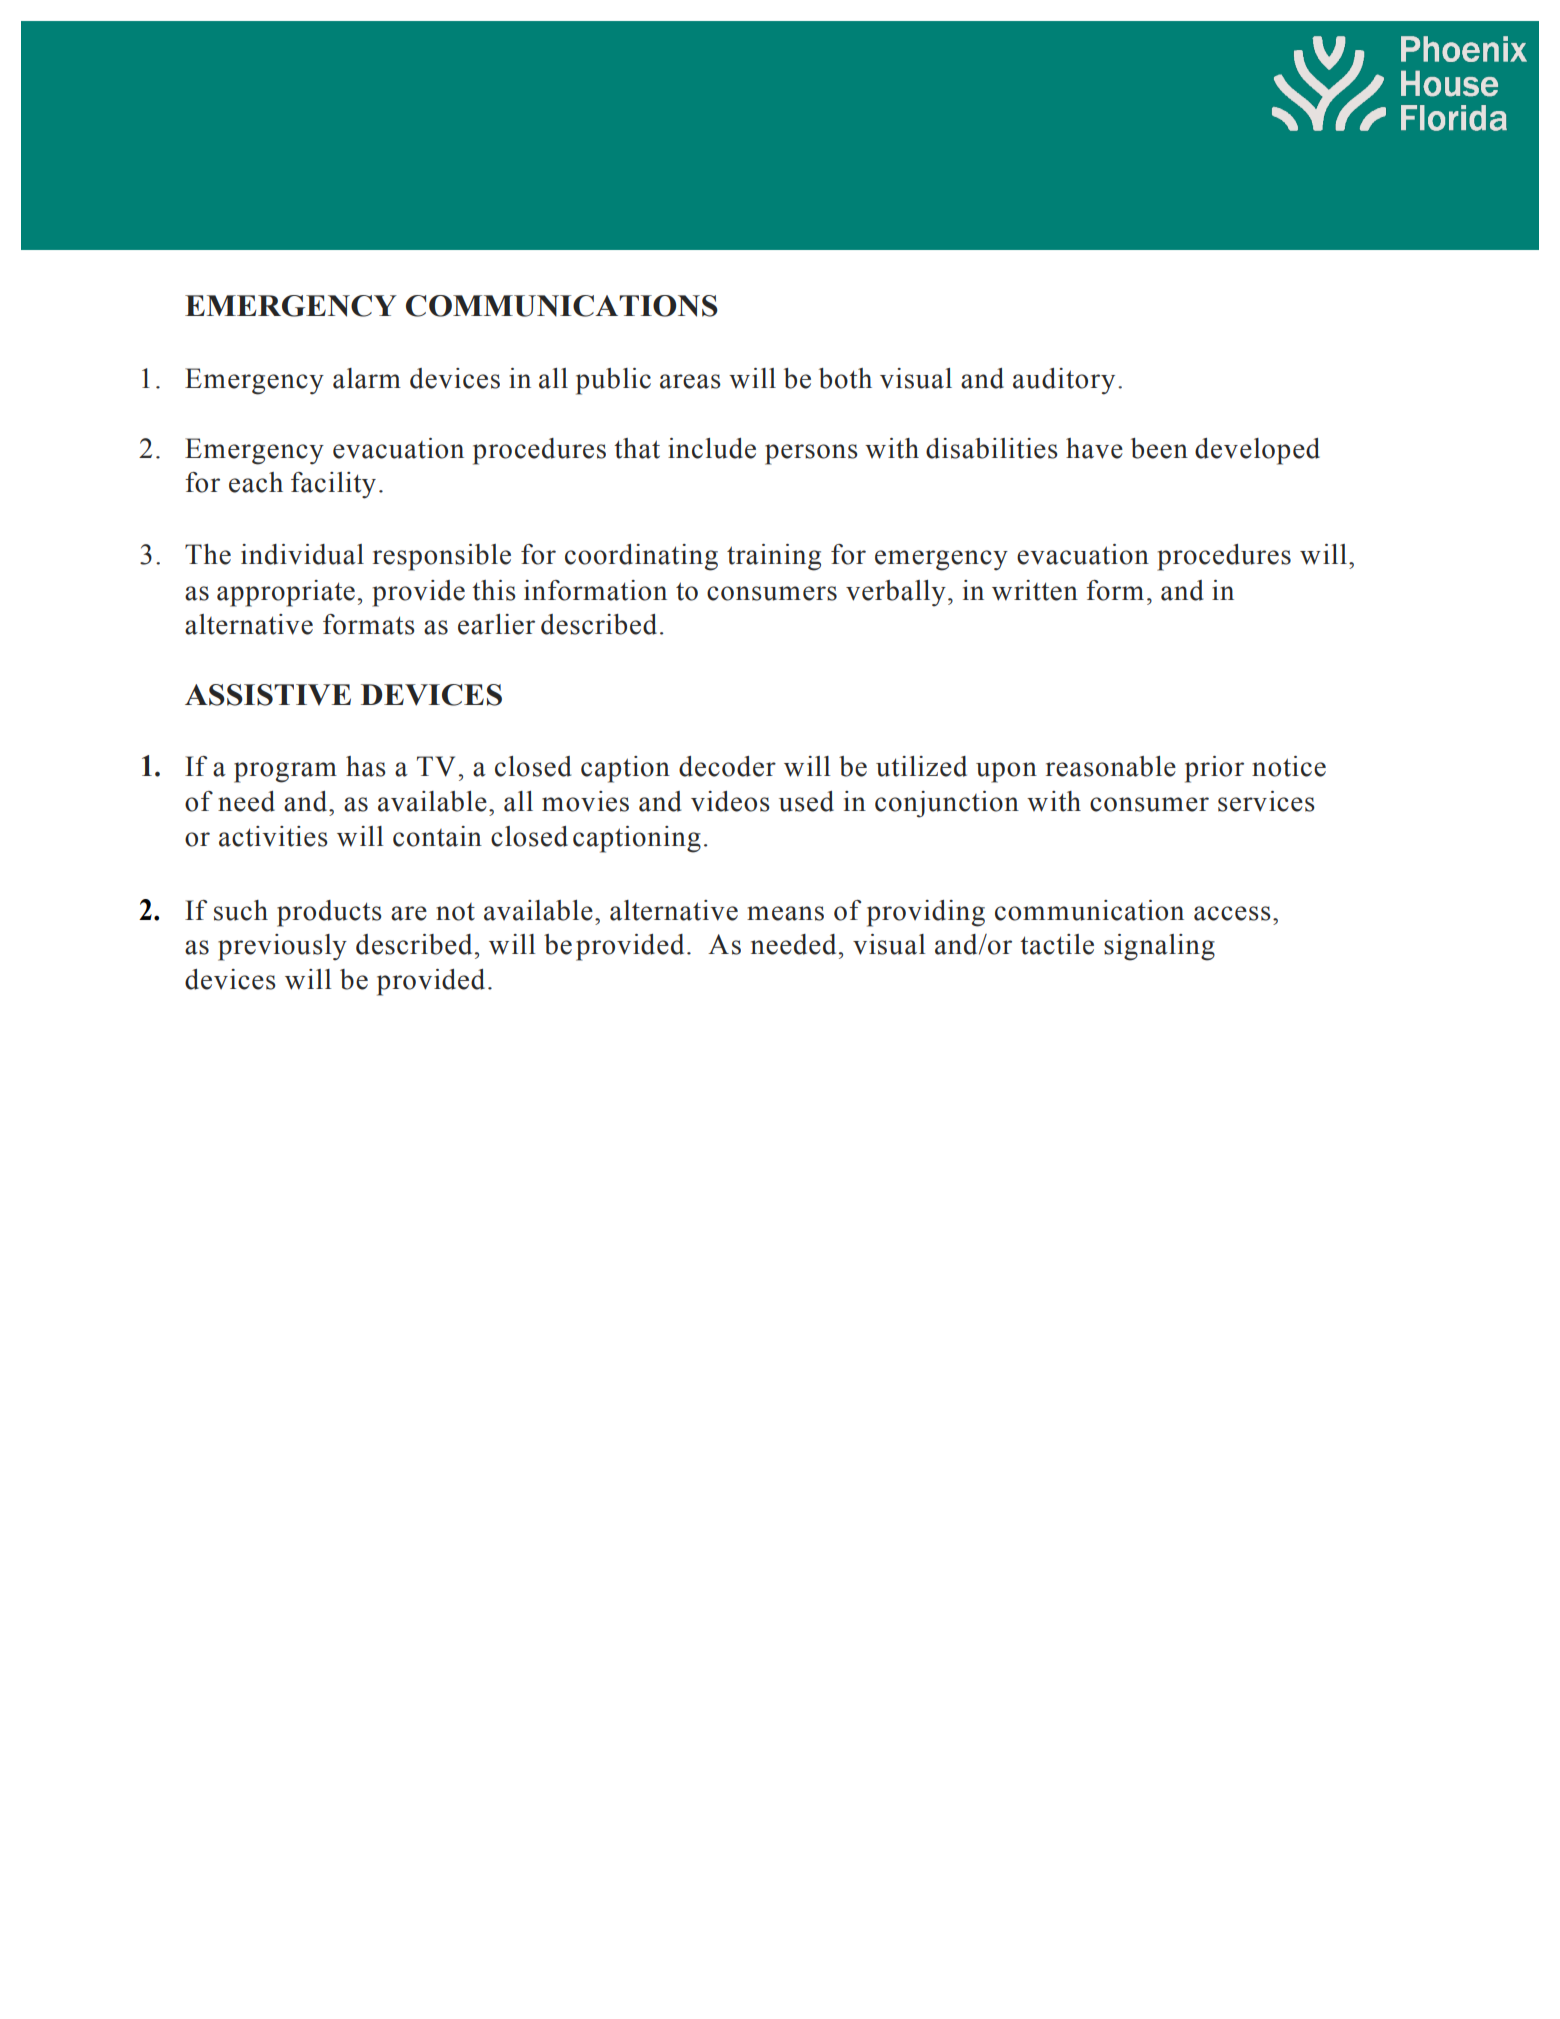 This document has width=1560, height=2019. I want to click on means, so click(785, 913).
